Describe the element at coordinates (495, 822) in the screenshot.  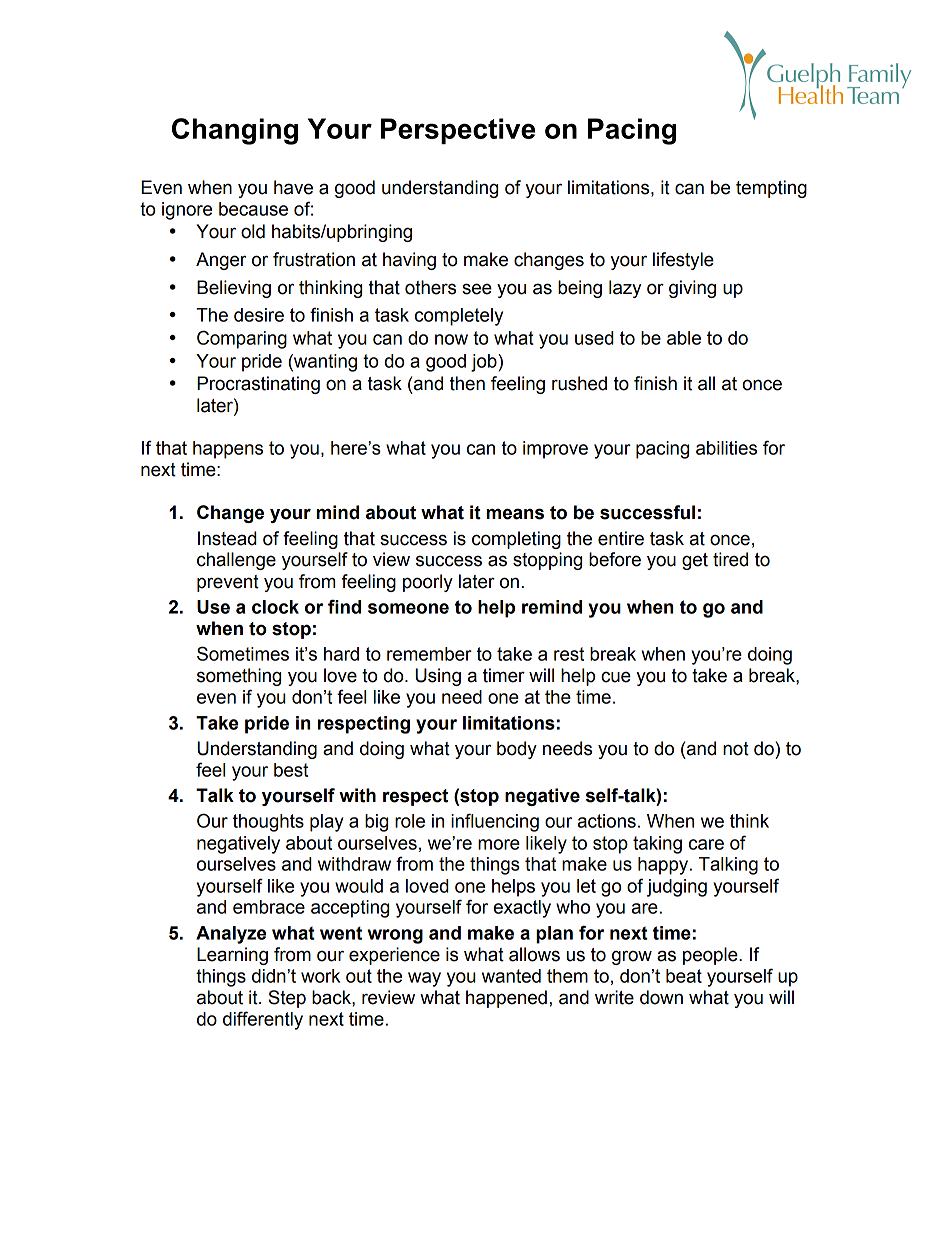
I see `influencing` at that location.
